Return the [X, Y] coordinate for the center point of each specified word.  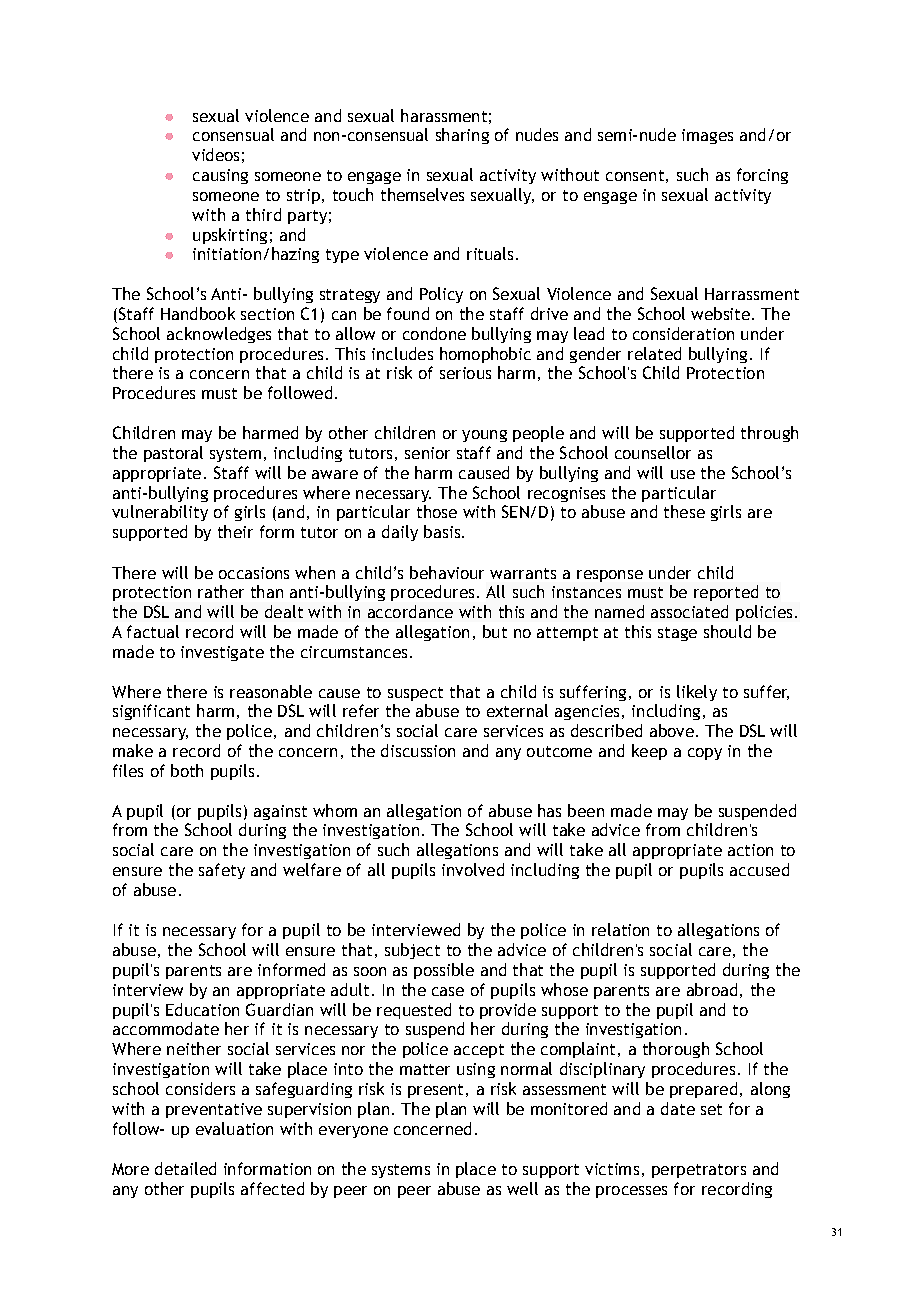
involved [473, 869]
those [437, 511]
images [707, 136]
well [522, 1188]
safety [222, 871]
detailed [185, 1168]
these [684, 511]
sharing [462, 136]
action [750, 850]
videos [215, 154]
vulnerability [160, 513]
